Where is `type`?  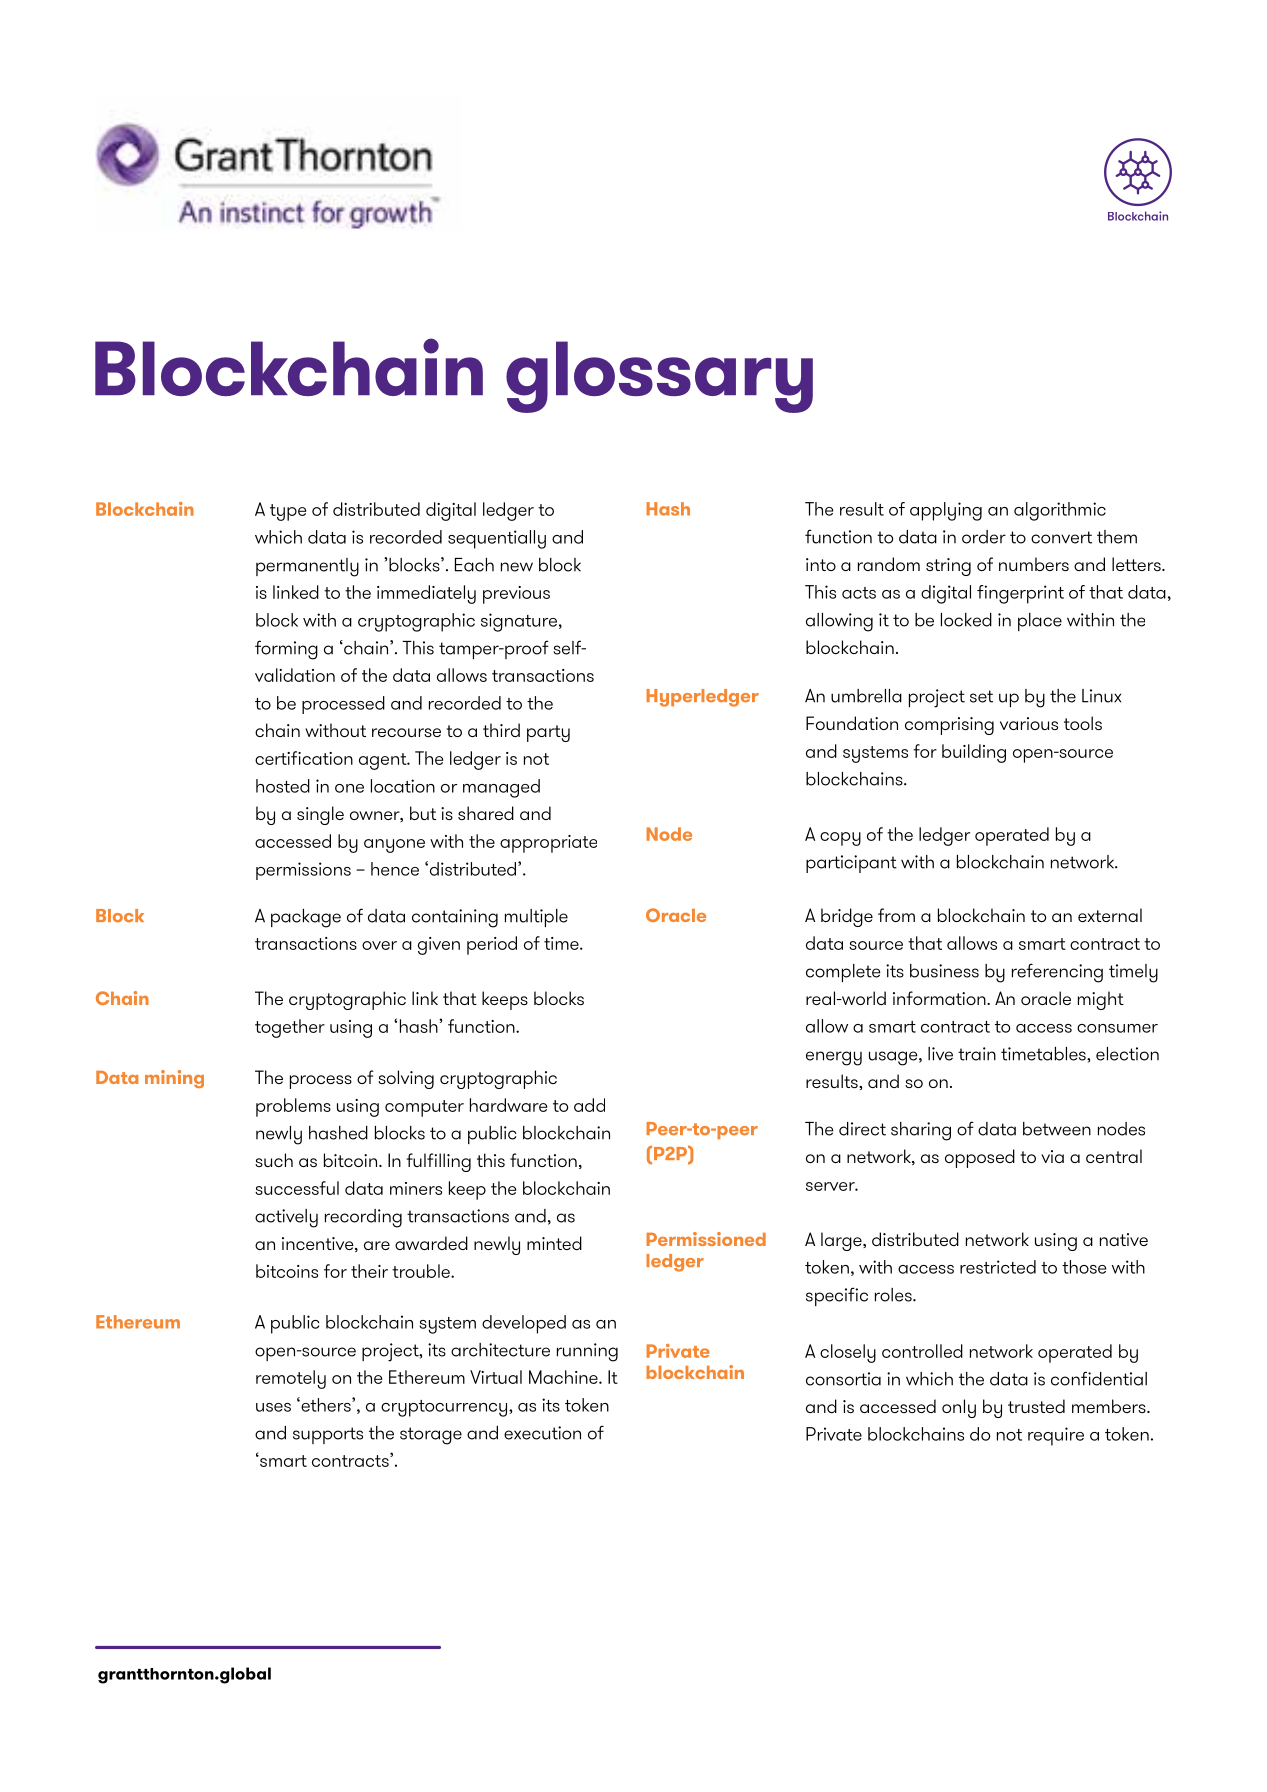
type is located at coordinates (288, 512).
